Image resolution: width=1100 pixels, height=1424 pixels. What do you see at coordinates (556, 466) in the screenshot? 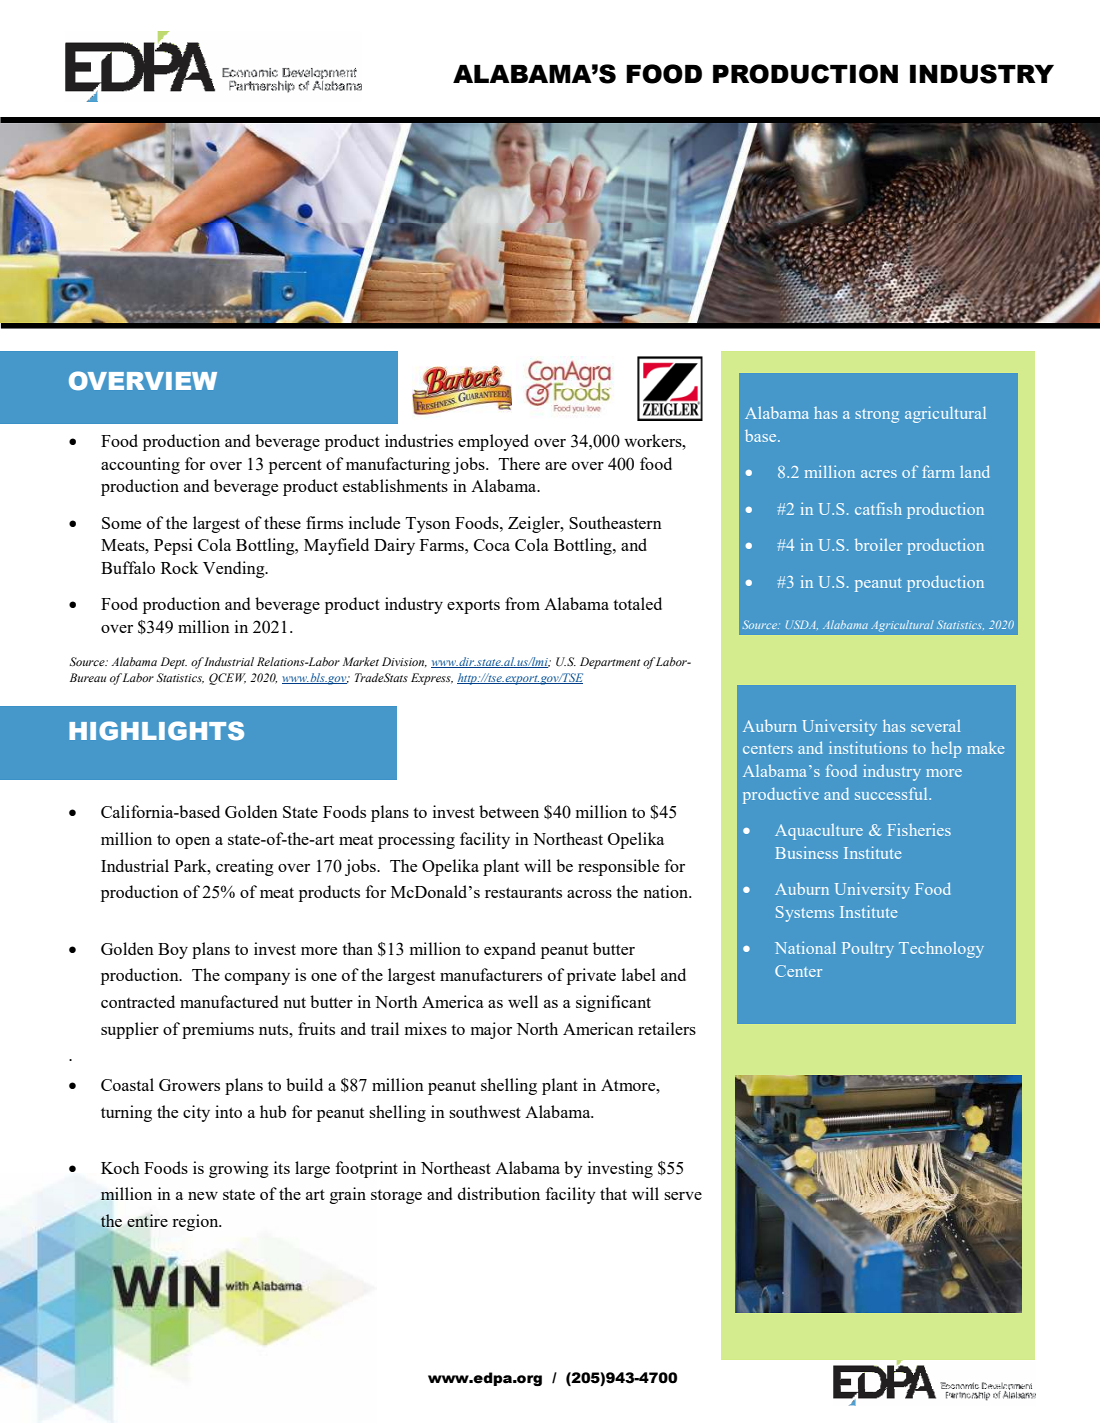
I see `are` at bounding box center [556, 466].
